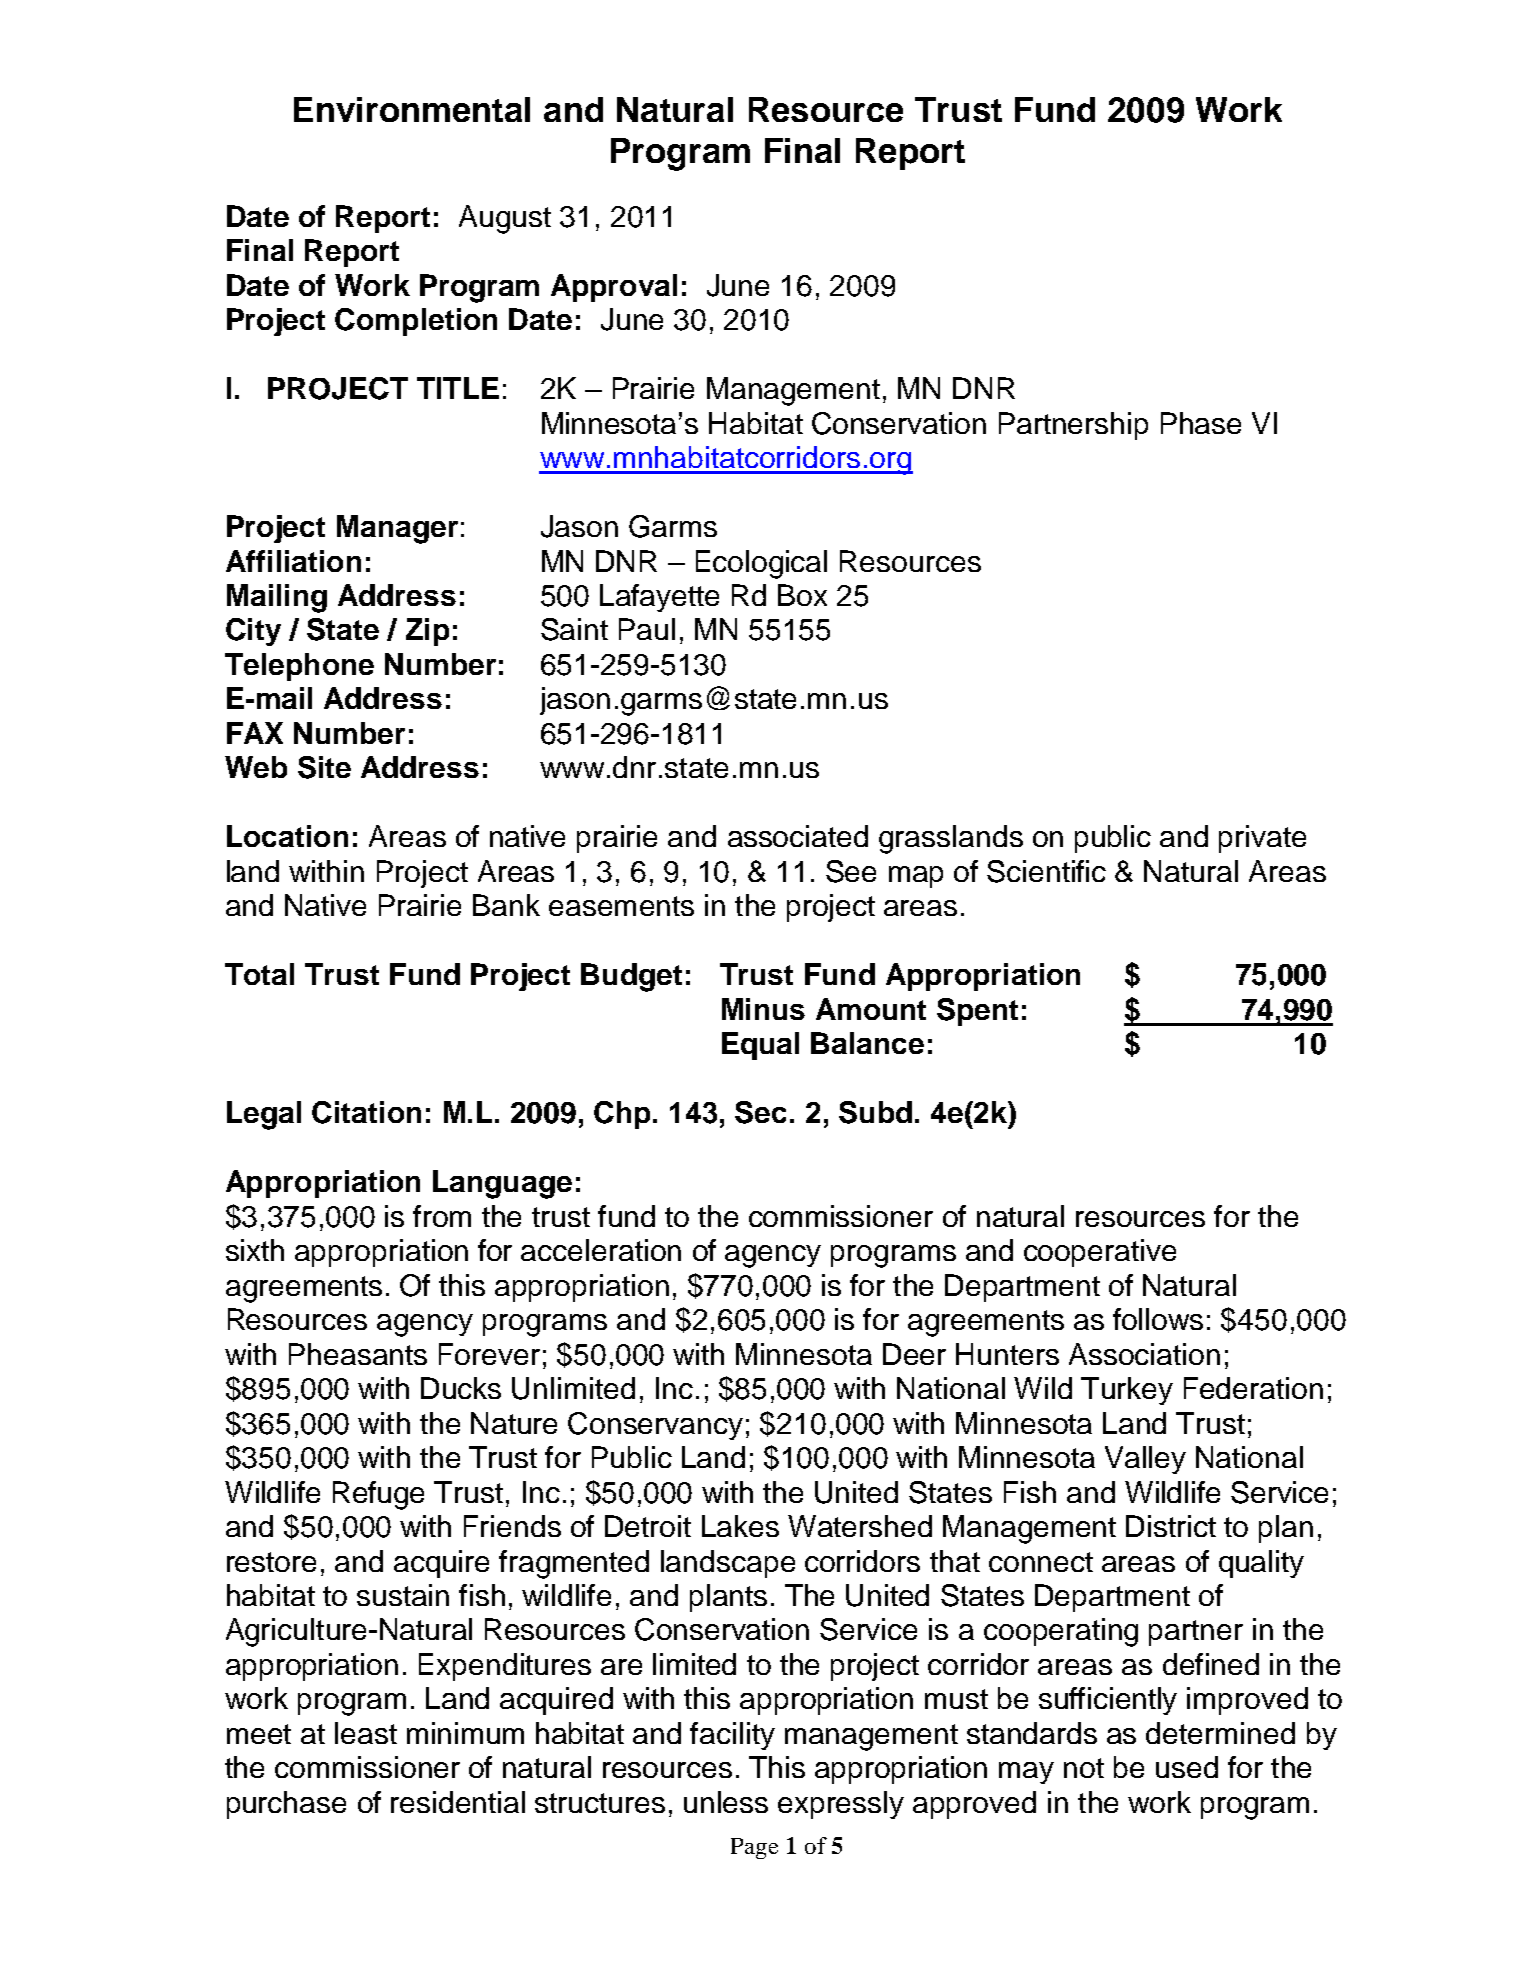  I want to click on Environmental, so click(412, 109).
